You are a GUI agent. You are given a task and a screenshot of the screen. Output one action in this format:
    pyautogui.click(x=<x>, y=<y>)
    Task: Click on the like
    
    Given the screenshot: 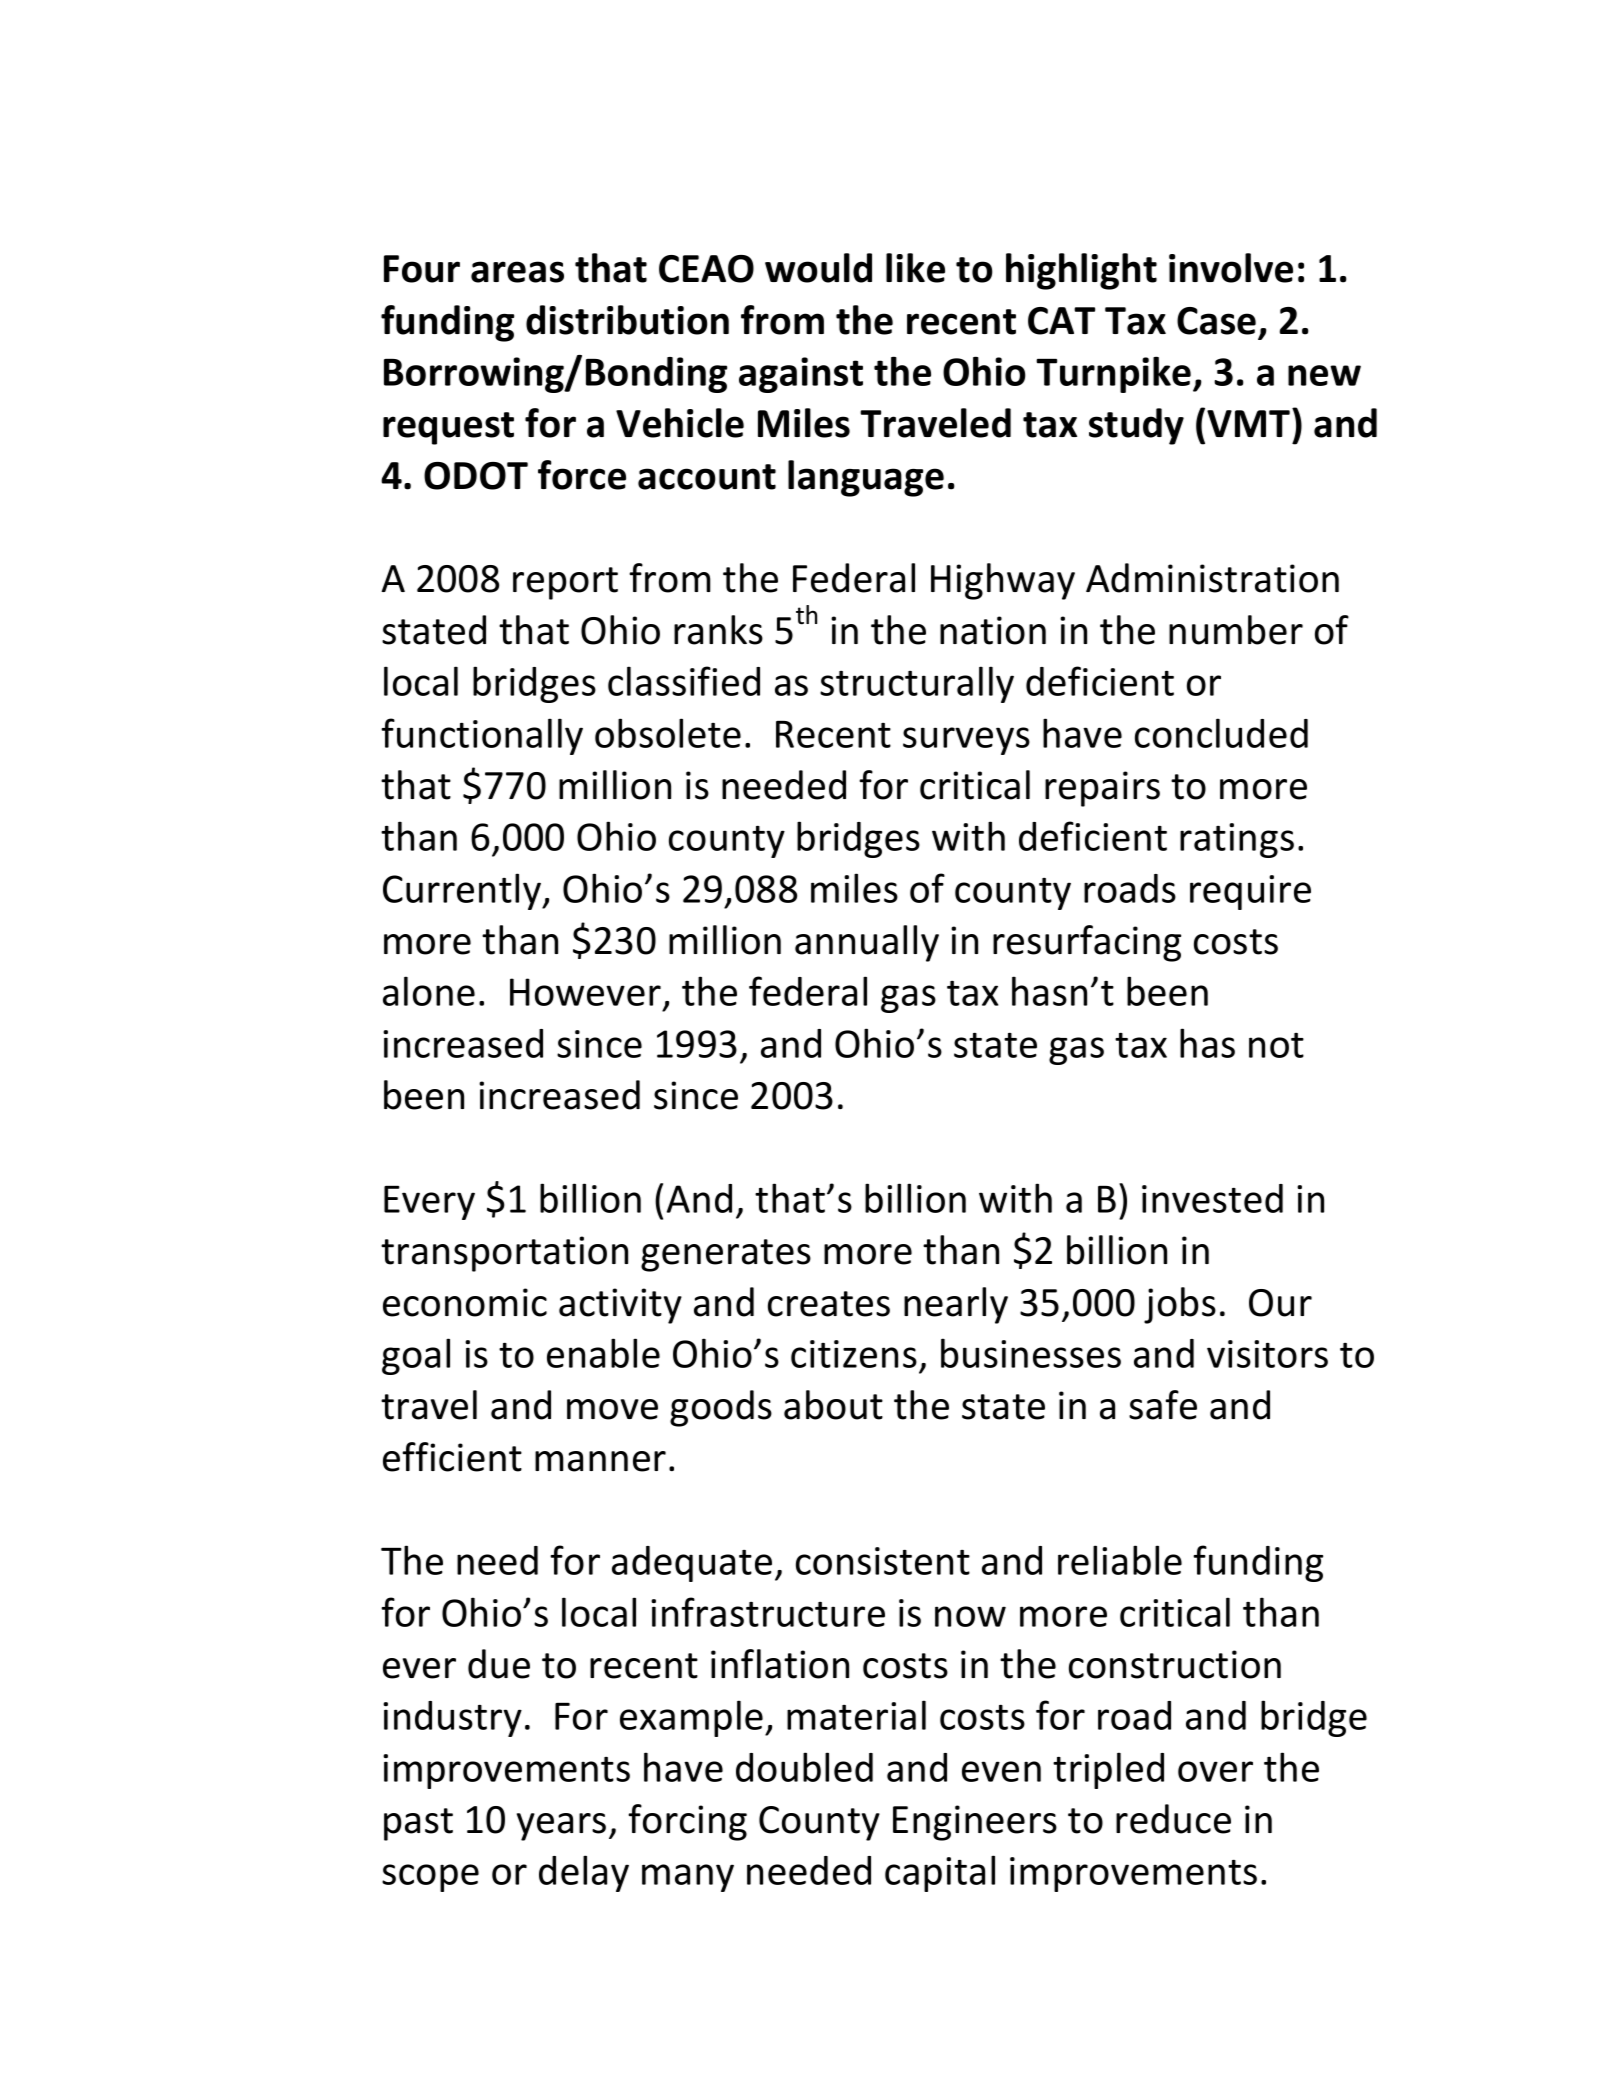 What is the action you would take?
    pyautogui.click(x=915, y=268)
